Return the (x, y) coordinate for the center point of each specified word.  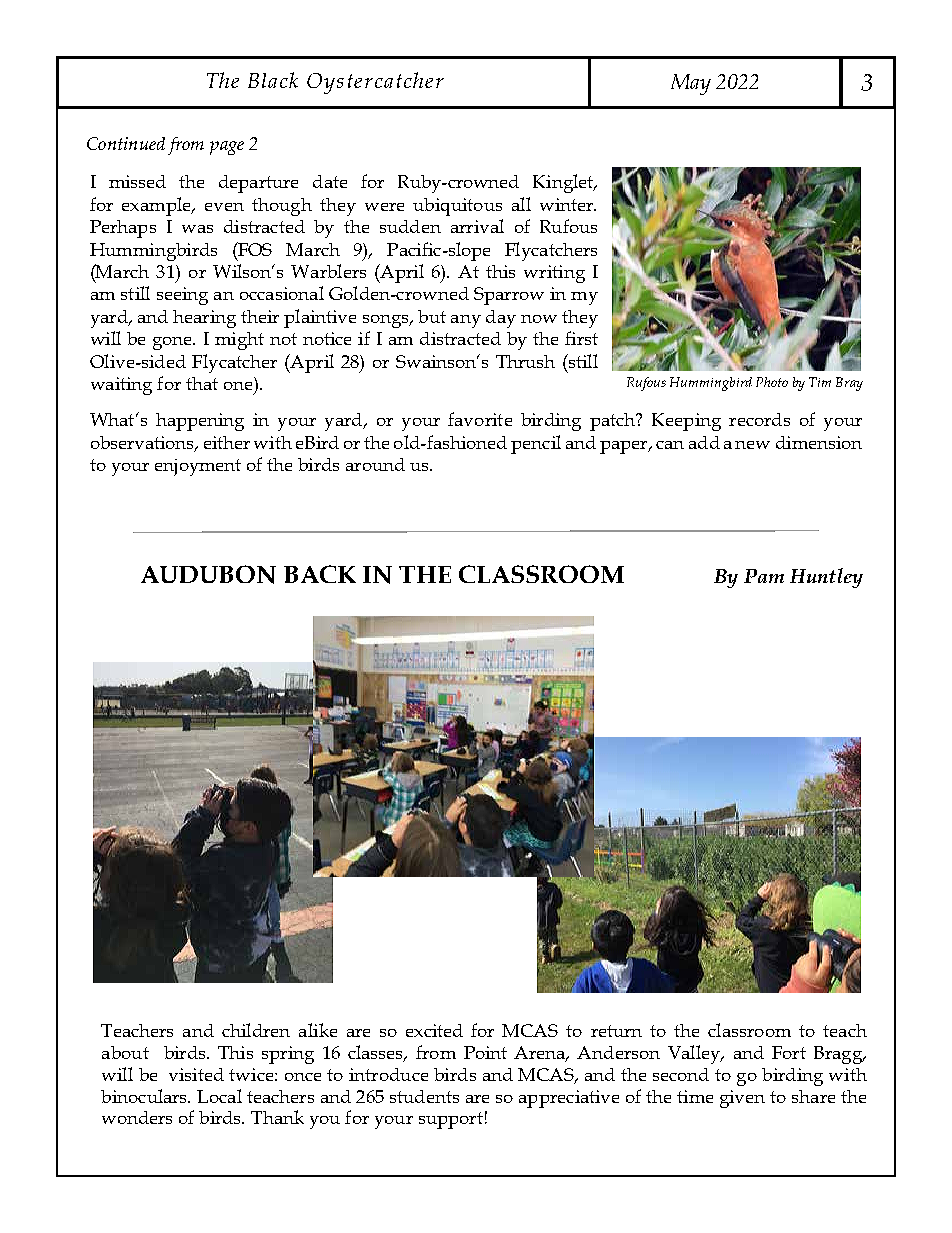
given (742, 1099)
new (752, 445)
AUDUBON (208, 574)
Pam (764, 576)
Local (219, 1096)
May (691, 84)
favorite (480, 419)
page (227, 148)
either (227, 442)
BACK (320, 574)
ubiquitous (457, 207)
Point (485, 1052)
